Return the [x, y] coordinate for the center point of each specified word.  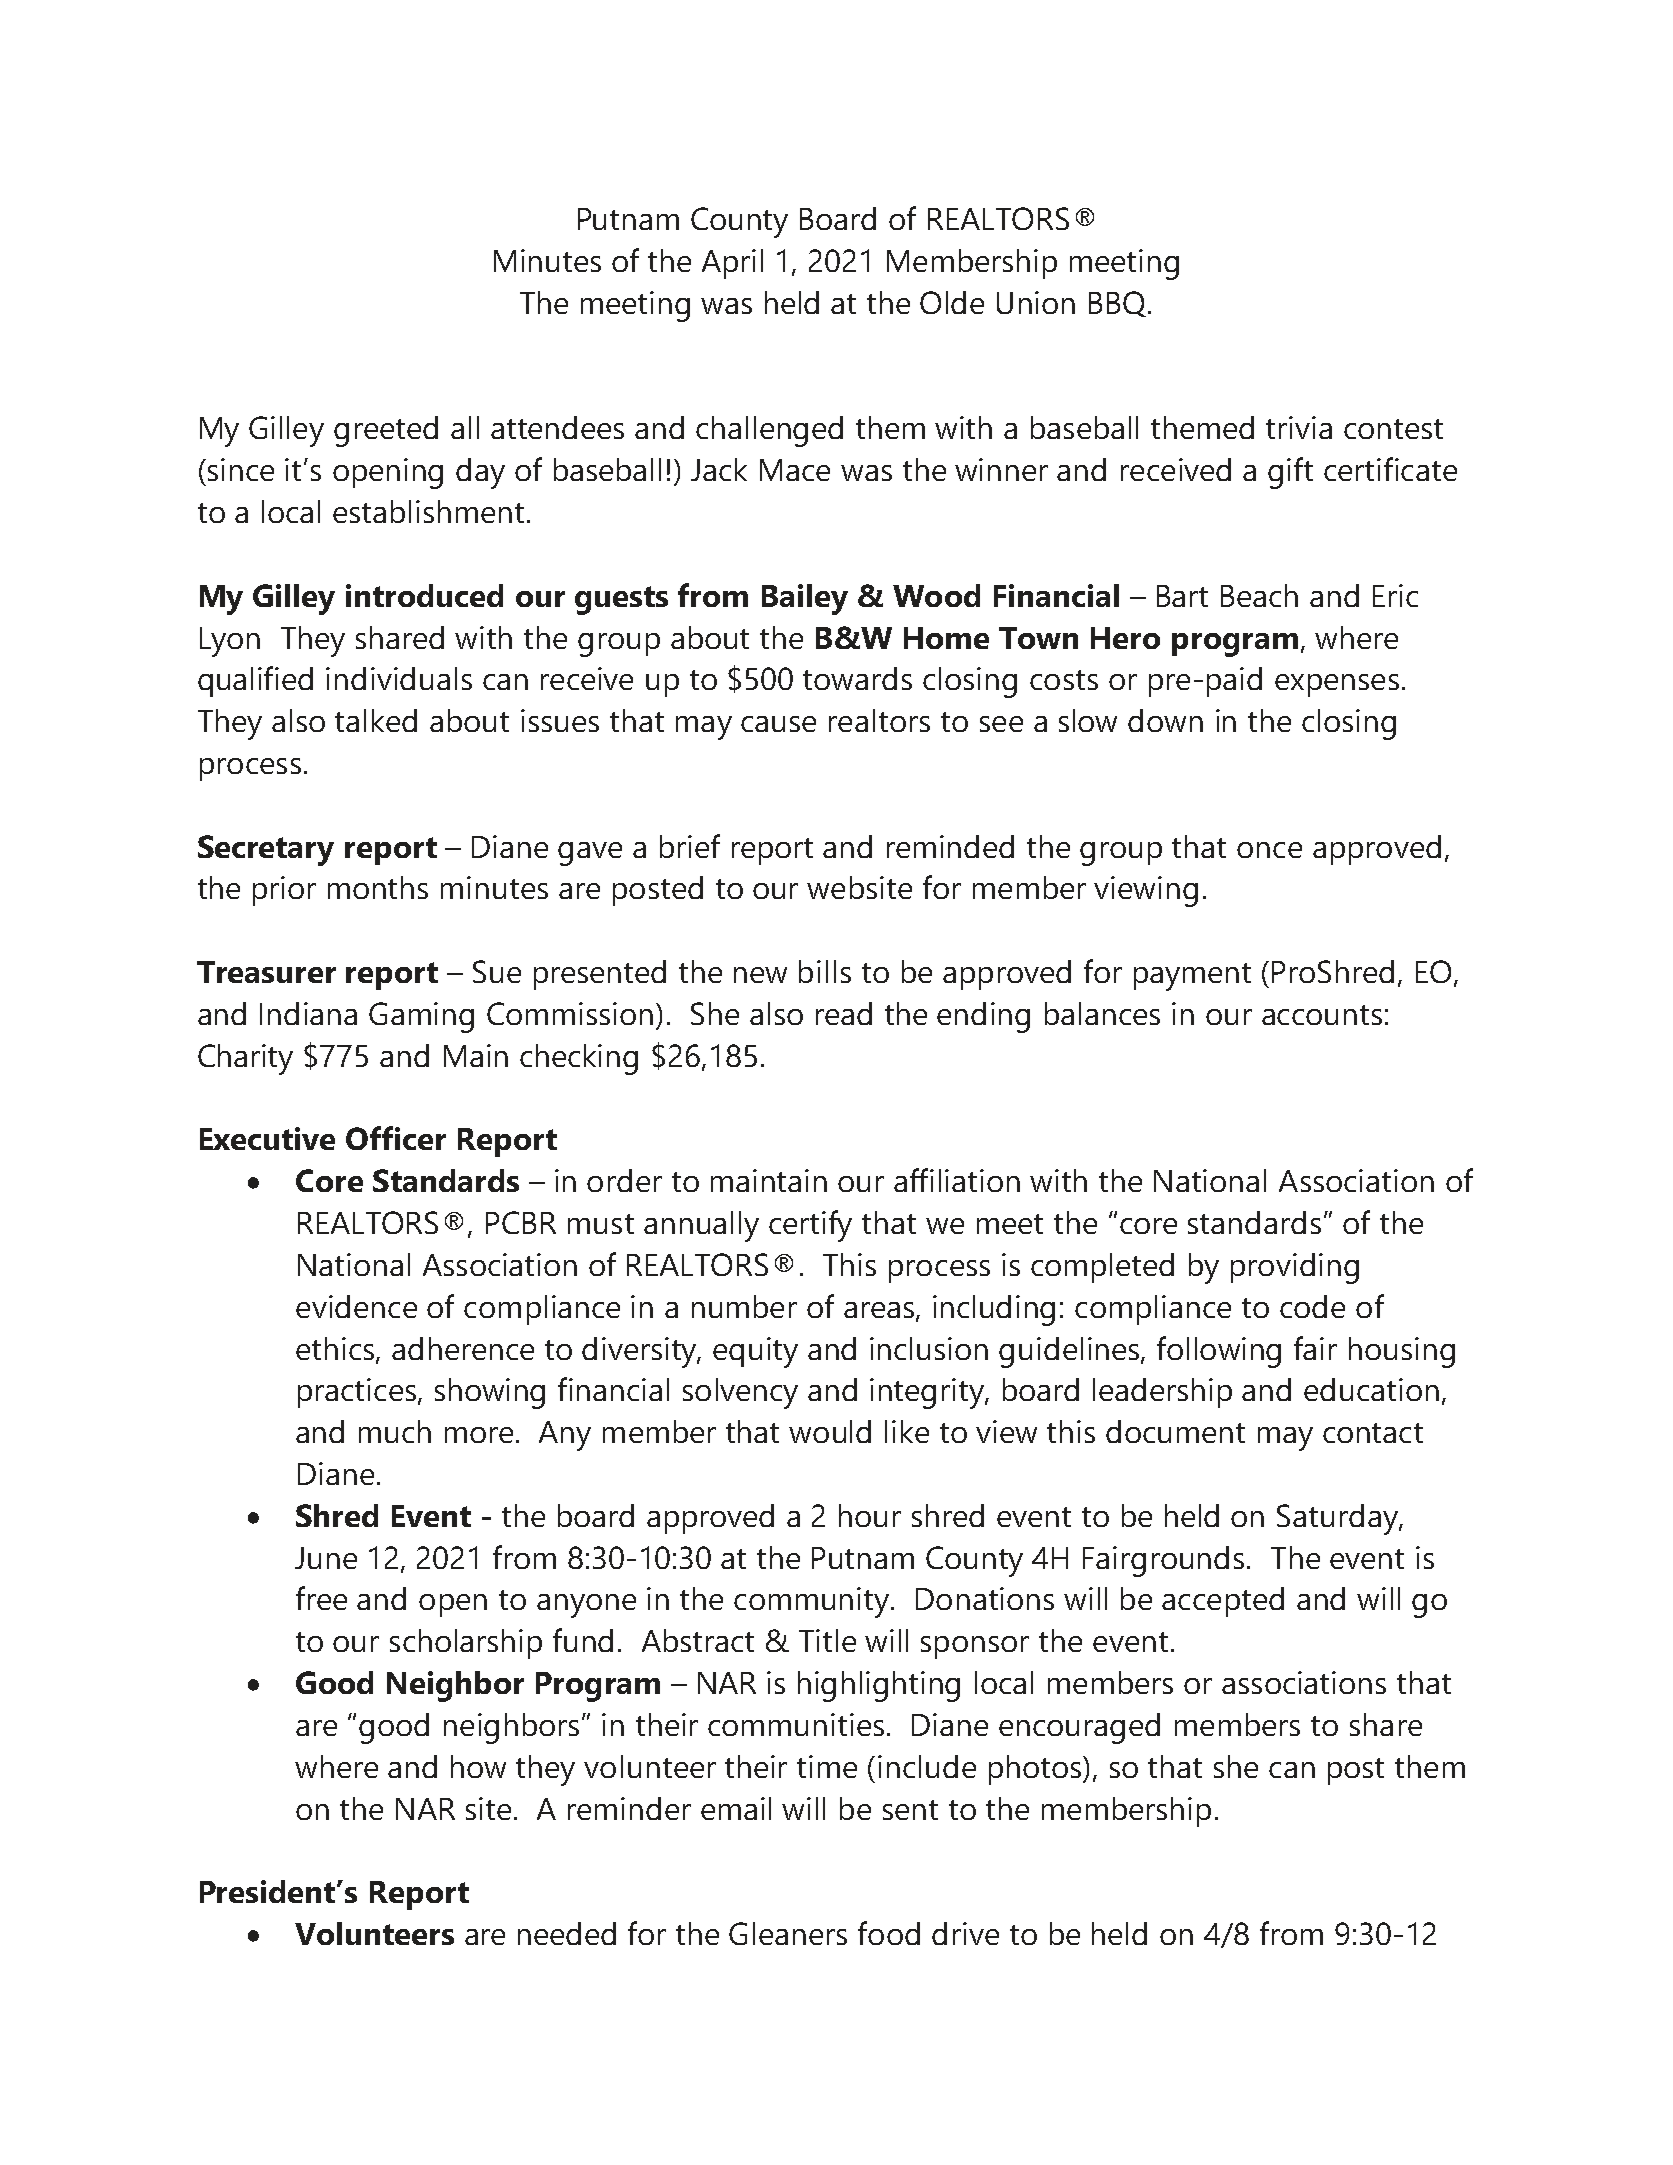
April [732, 264]
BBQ [1119, 304]
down [1165, 720]
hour [870, 1515]
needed [567, 1933]
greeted [386, 431]
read [844, 1013]
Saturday [1338, 1519]
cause [778, 724]
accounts [1322, 1015]
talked [376, 720]
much [395, 1431]
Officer [396, 1138]
